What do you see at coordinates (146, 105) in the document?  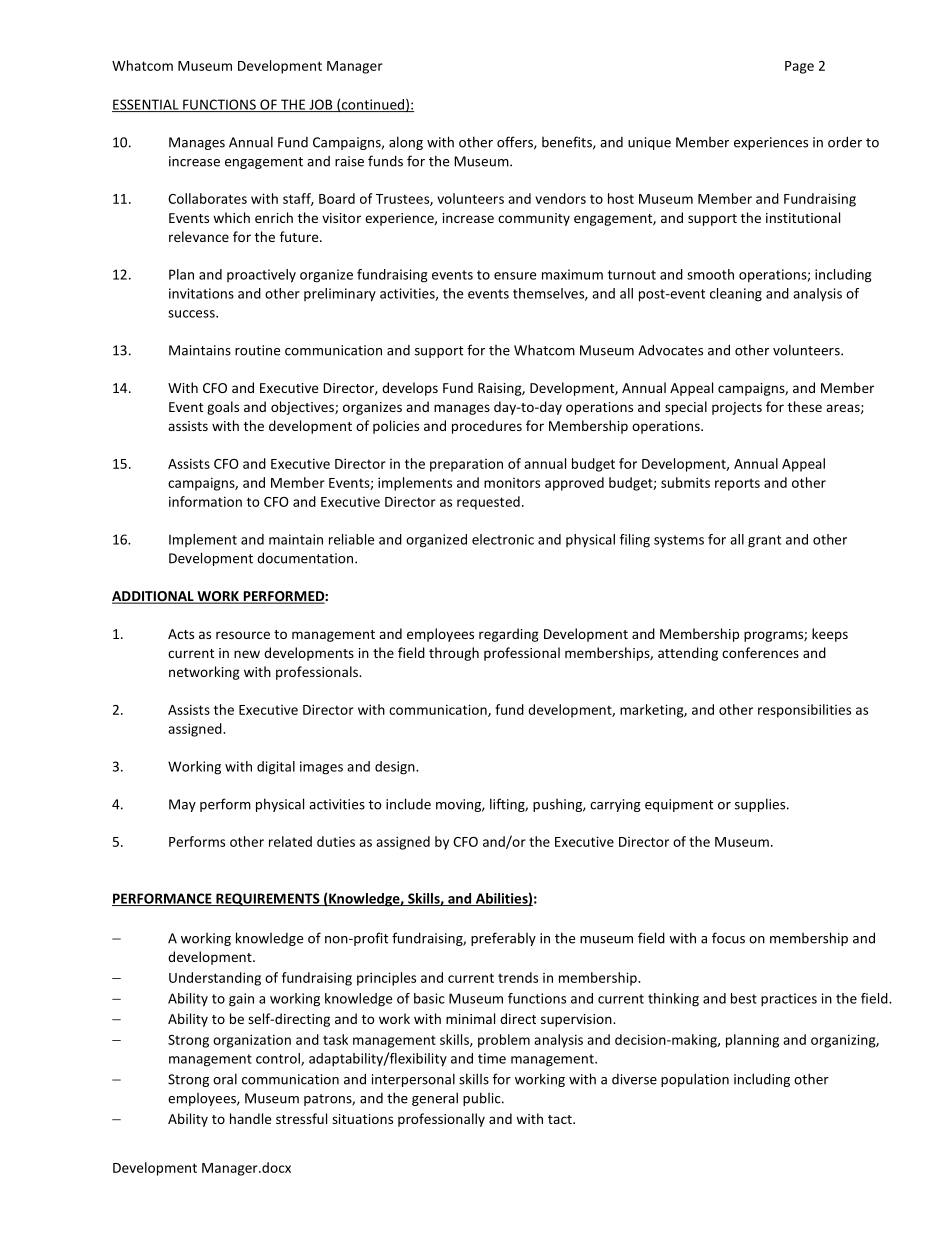 I see `ESSENTIAL` at bounding box center [146, 105].
